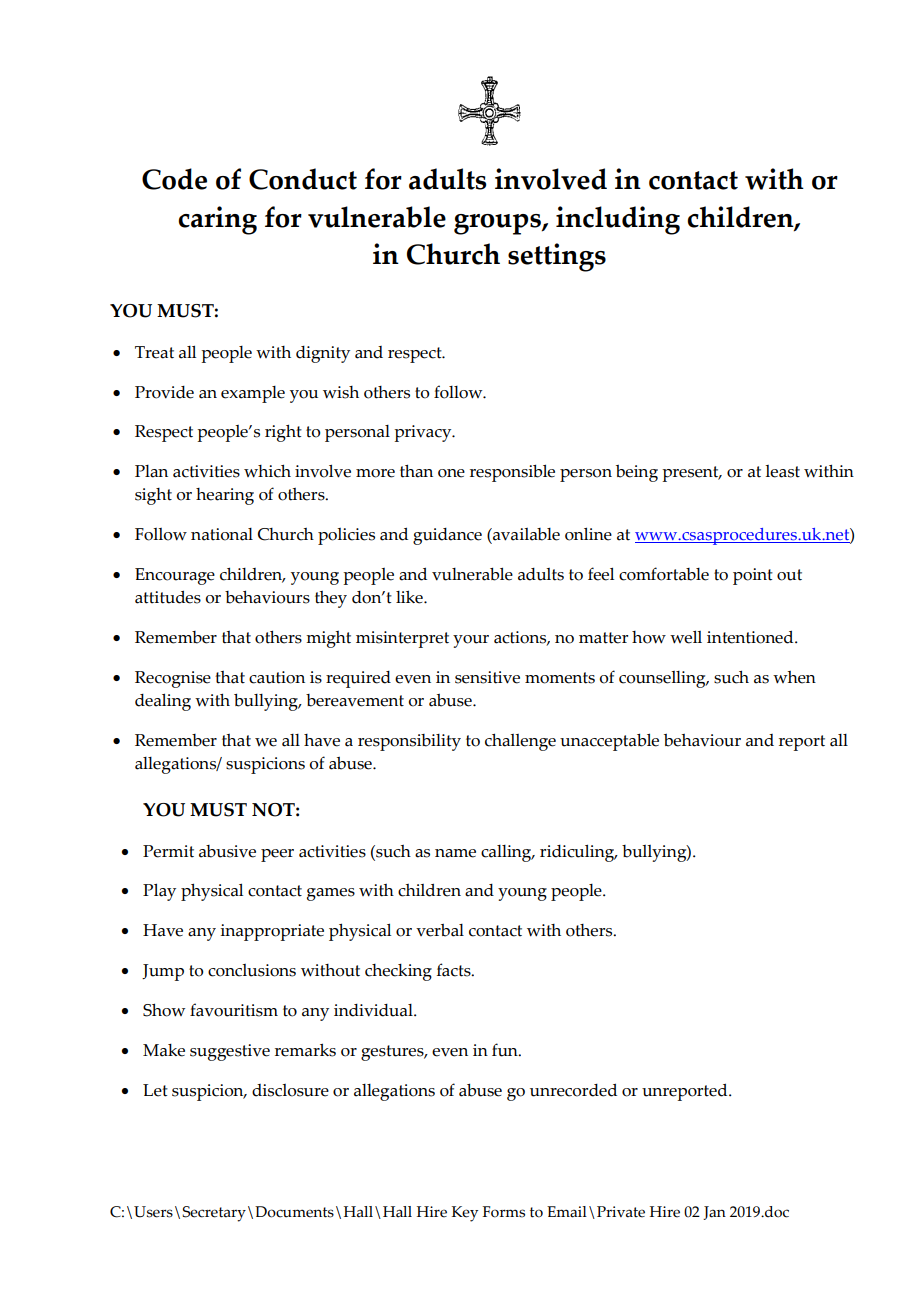 This document has width=924, height=1308. What do you see at coordinates (498, 224) in the document?
I see `groups` at bounding box center [498, 224].
